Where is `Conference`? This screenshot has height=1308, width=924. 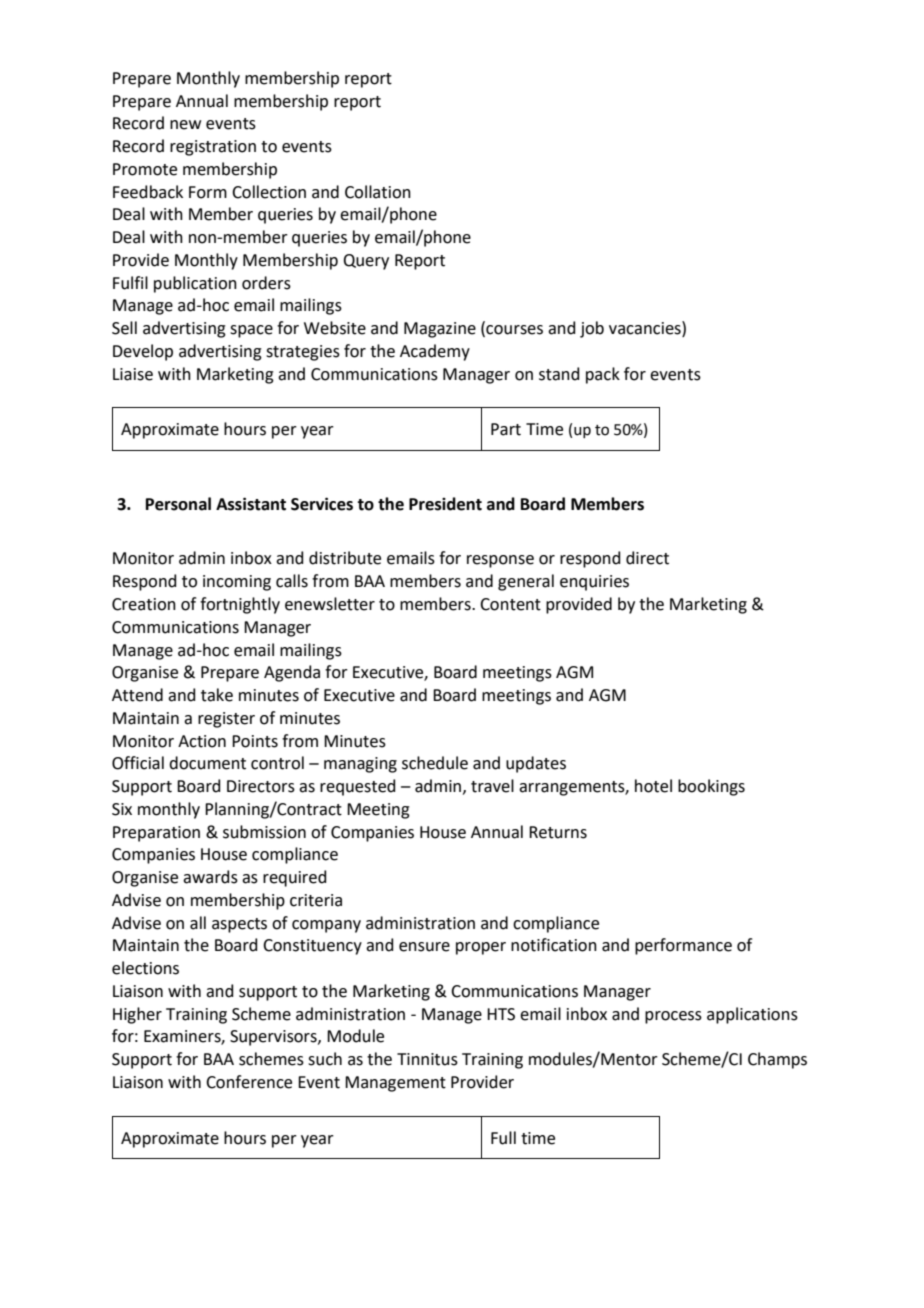
Conference is located at coordinates (249, 1082).
